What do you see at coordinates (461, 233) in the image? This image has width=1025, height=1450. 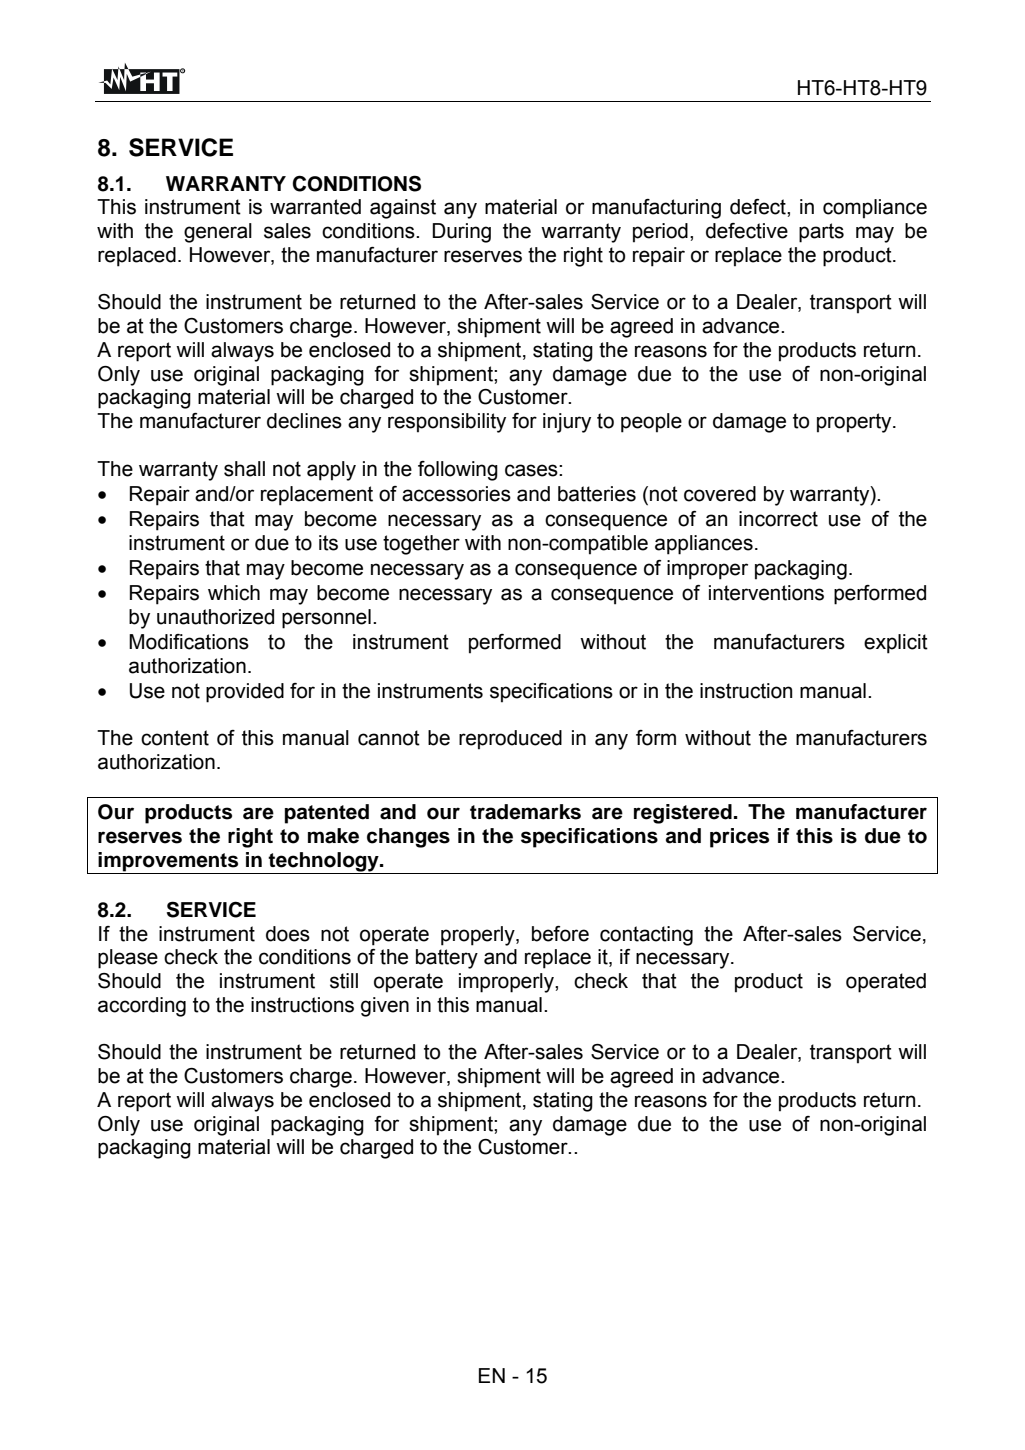 I see `During` at bounding box center [461, 233].
